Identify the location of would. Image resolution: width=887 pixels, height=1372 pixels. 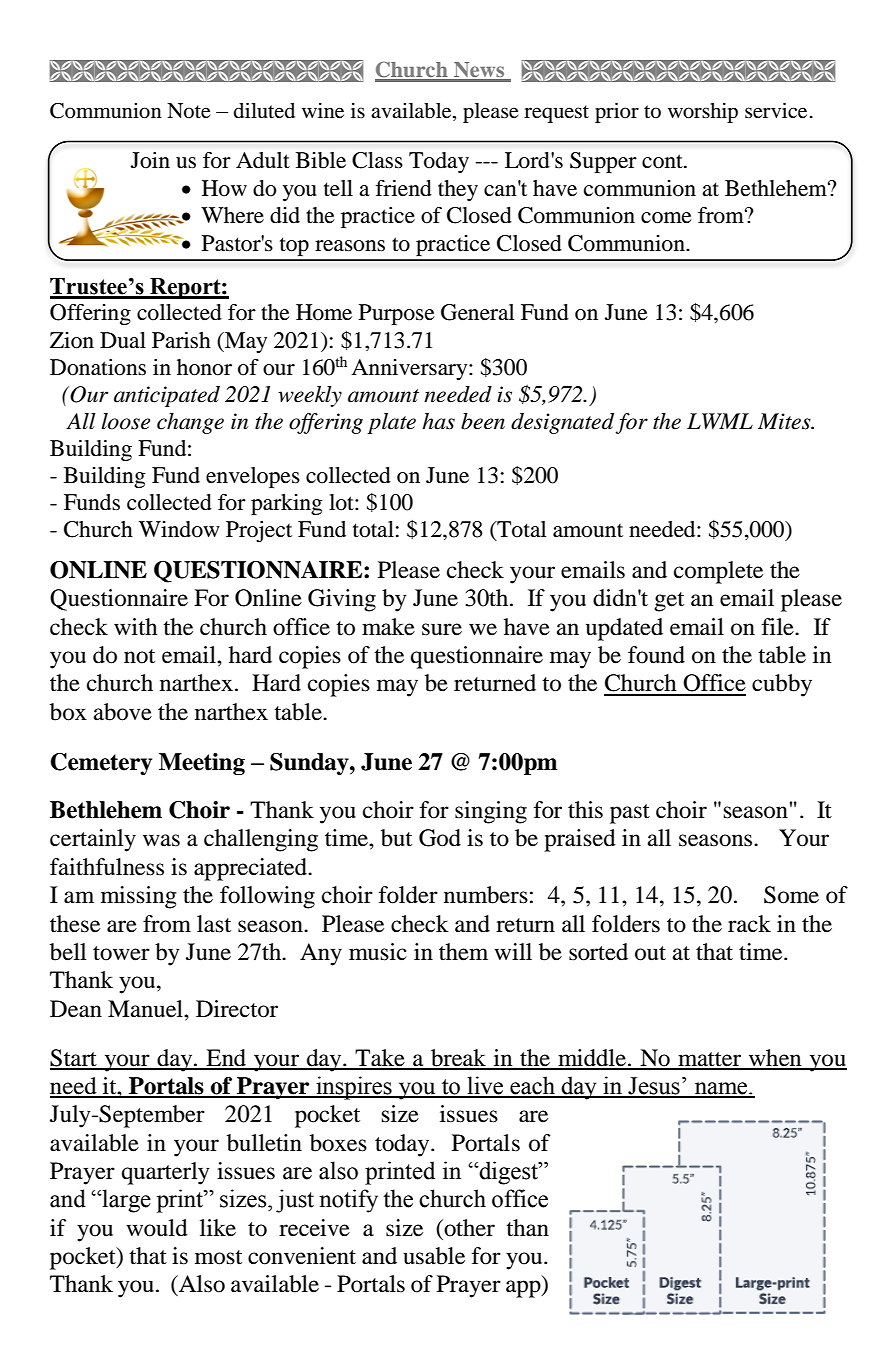
(157, 1228).
